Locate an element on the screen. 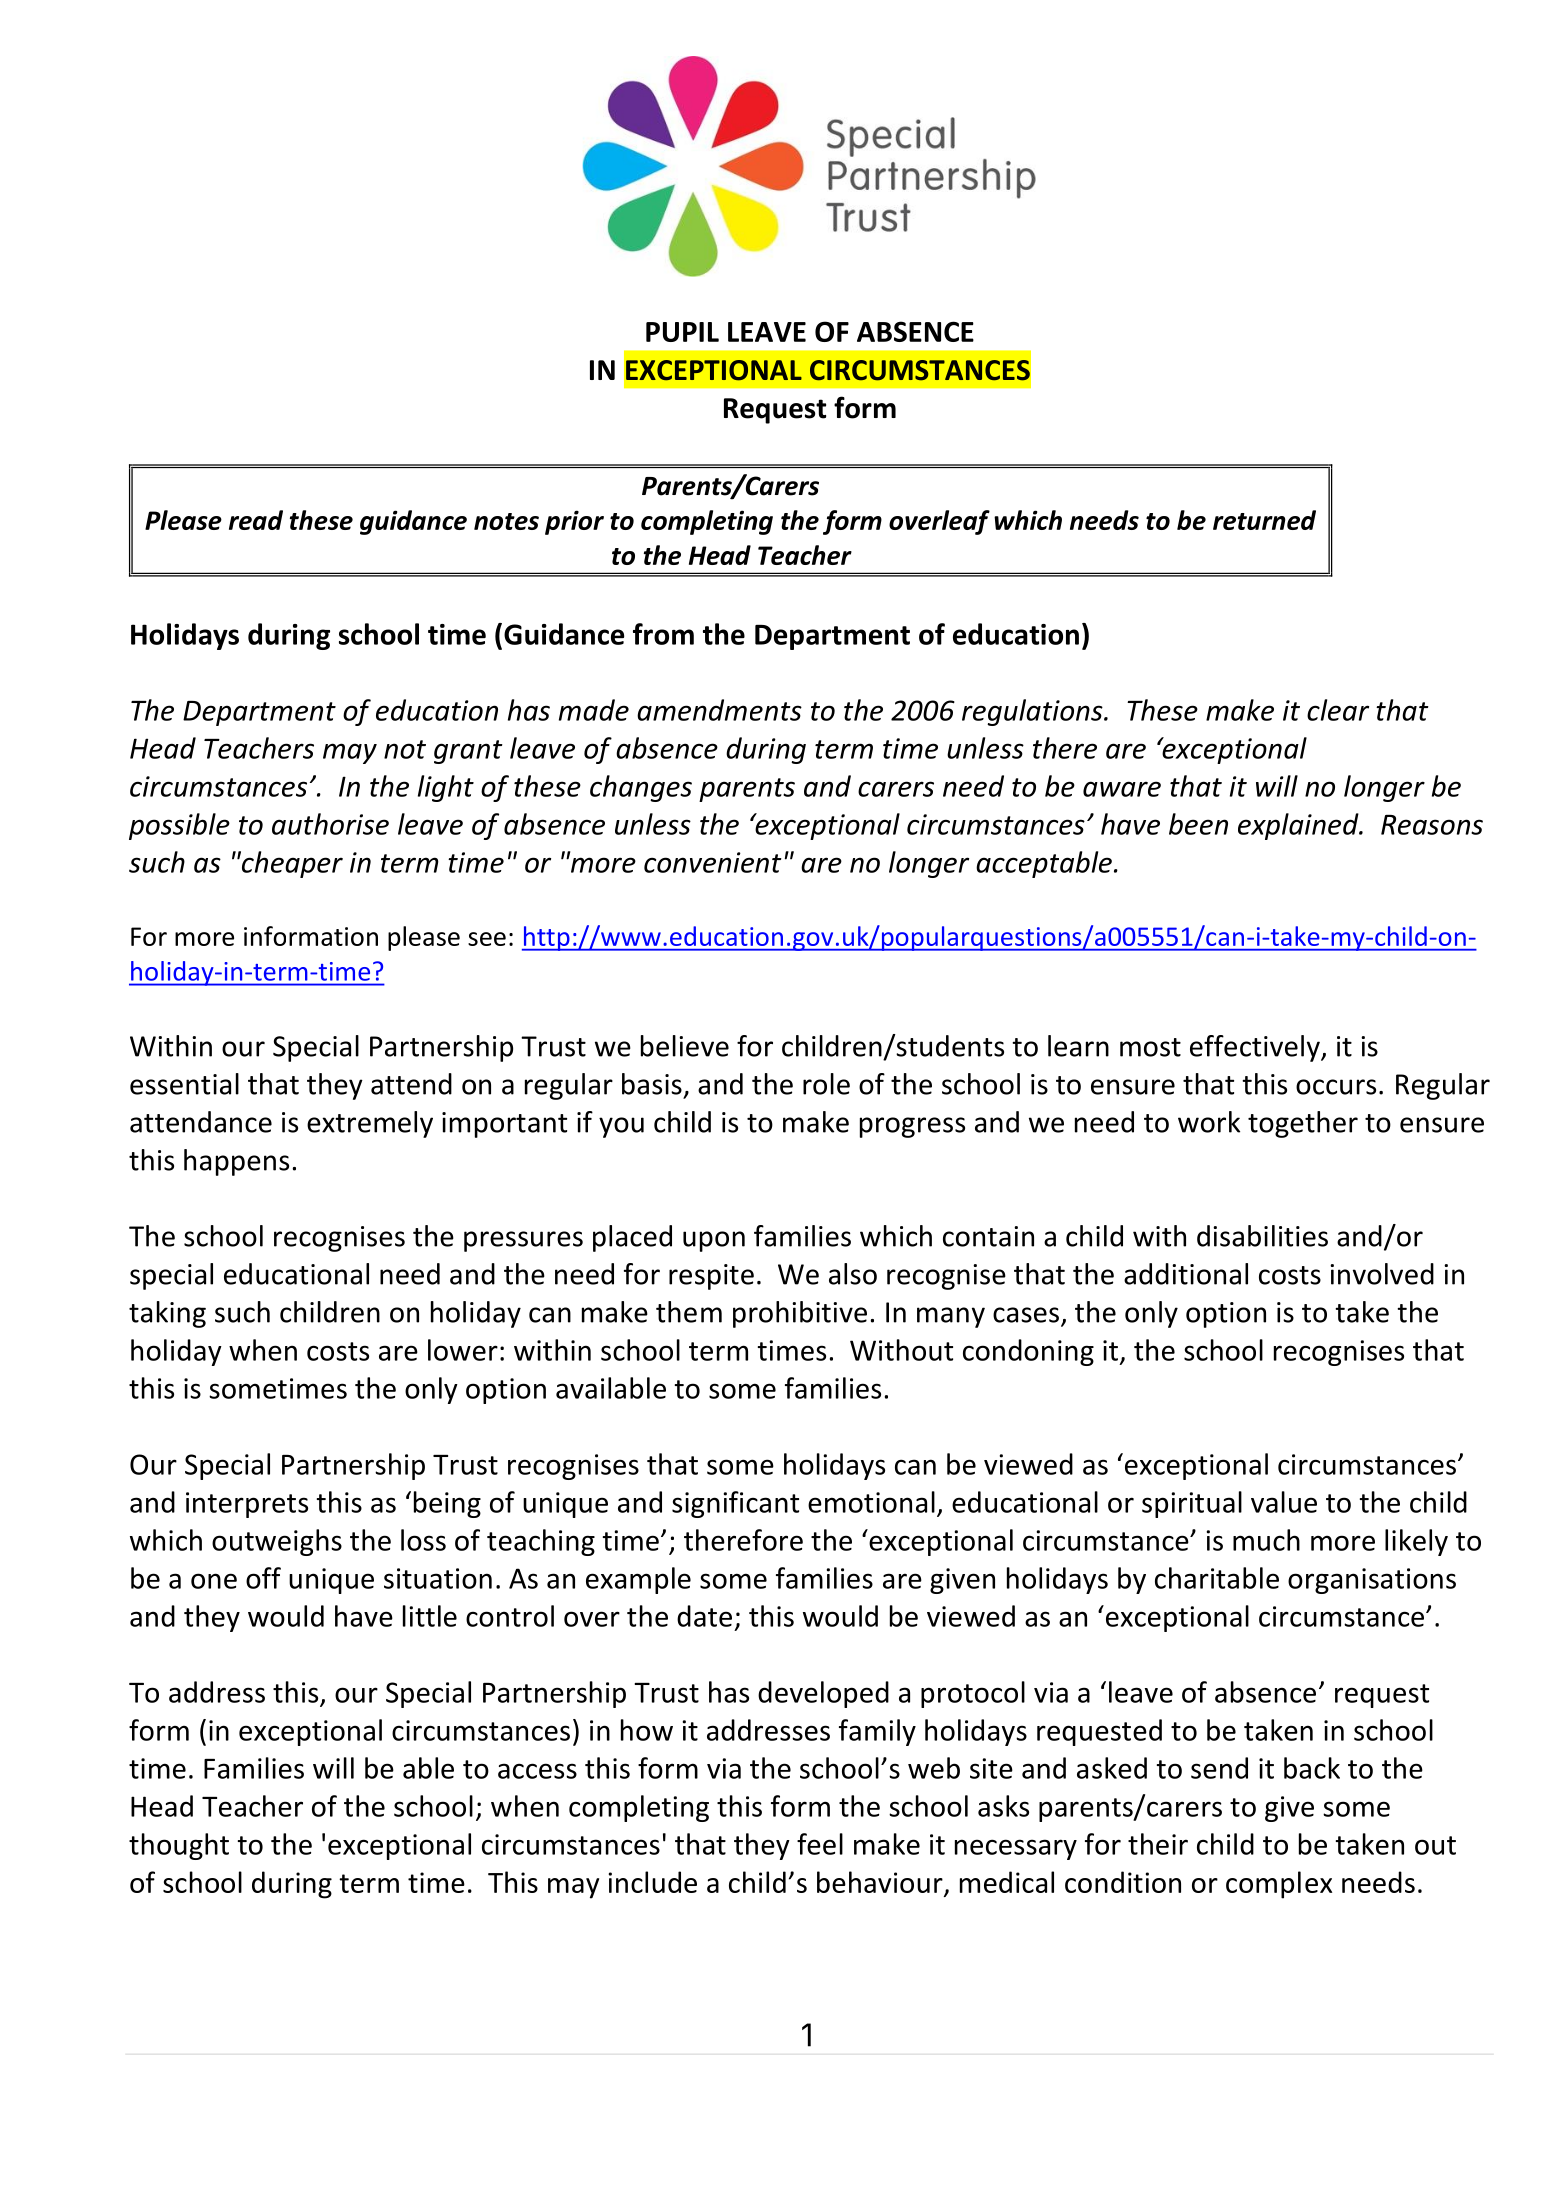  complex is located at coordinates (1279, 1885).
